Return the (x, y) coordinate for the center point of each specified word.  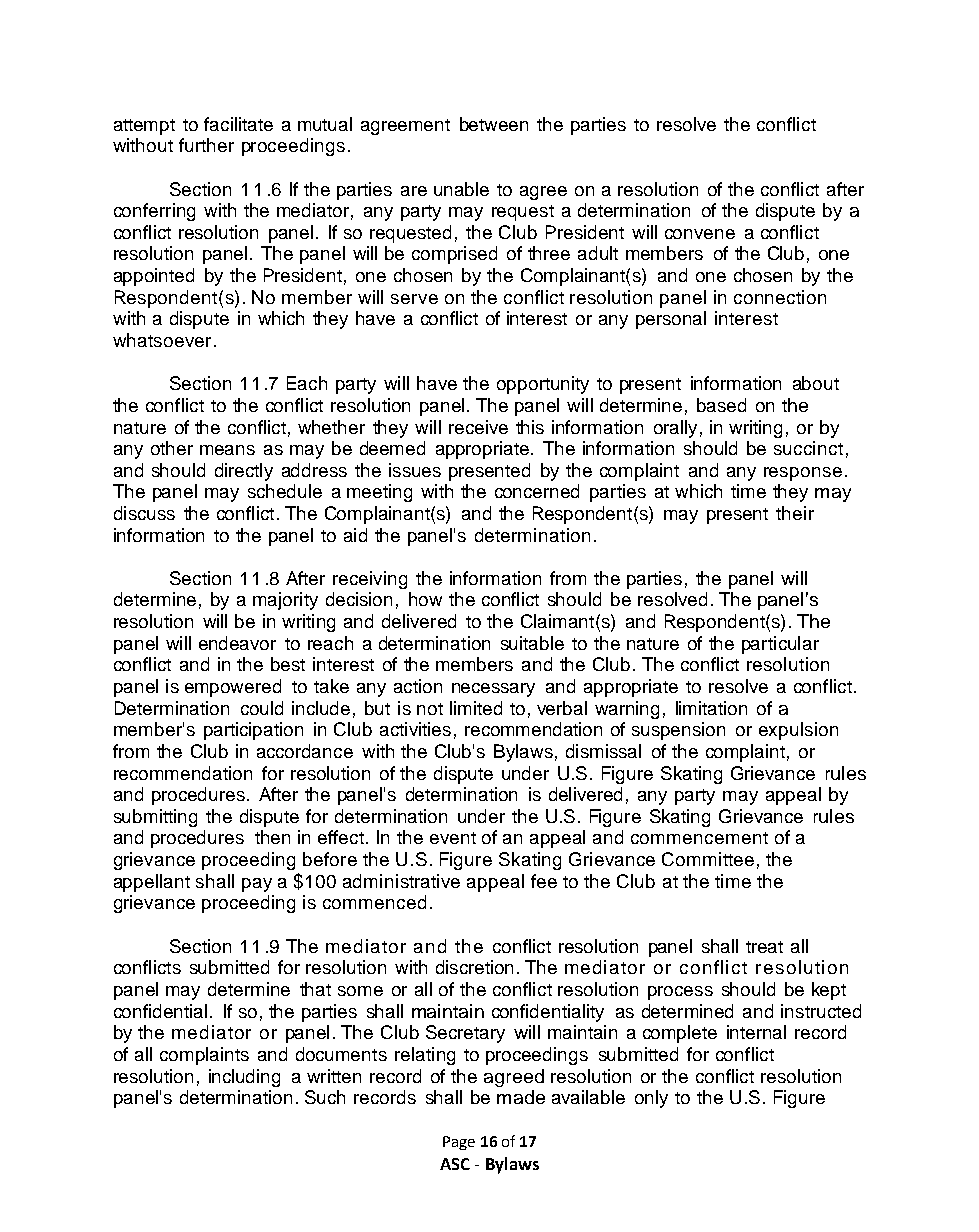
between (494, 124)
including (244, 1078)
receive (478, 427)
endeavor (237, 643)
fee (544, 881)
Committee (708, 859)
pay (257, 885)
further (206, 145)
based (721, 405)
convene (700, 234)
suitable (532, 643)
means (227, 450)
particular (780, 645)
